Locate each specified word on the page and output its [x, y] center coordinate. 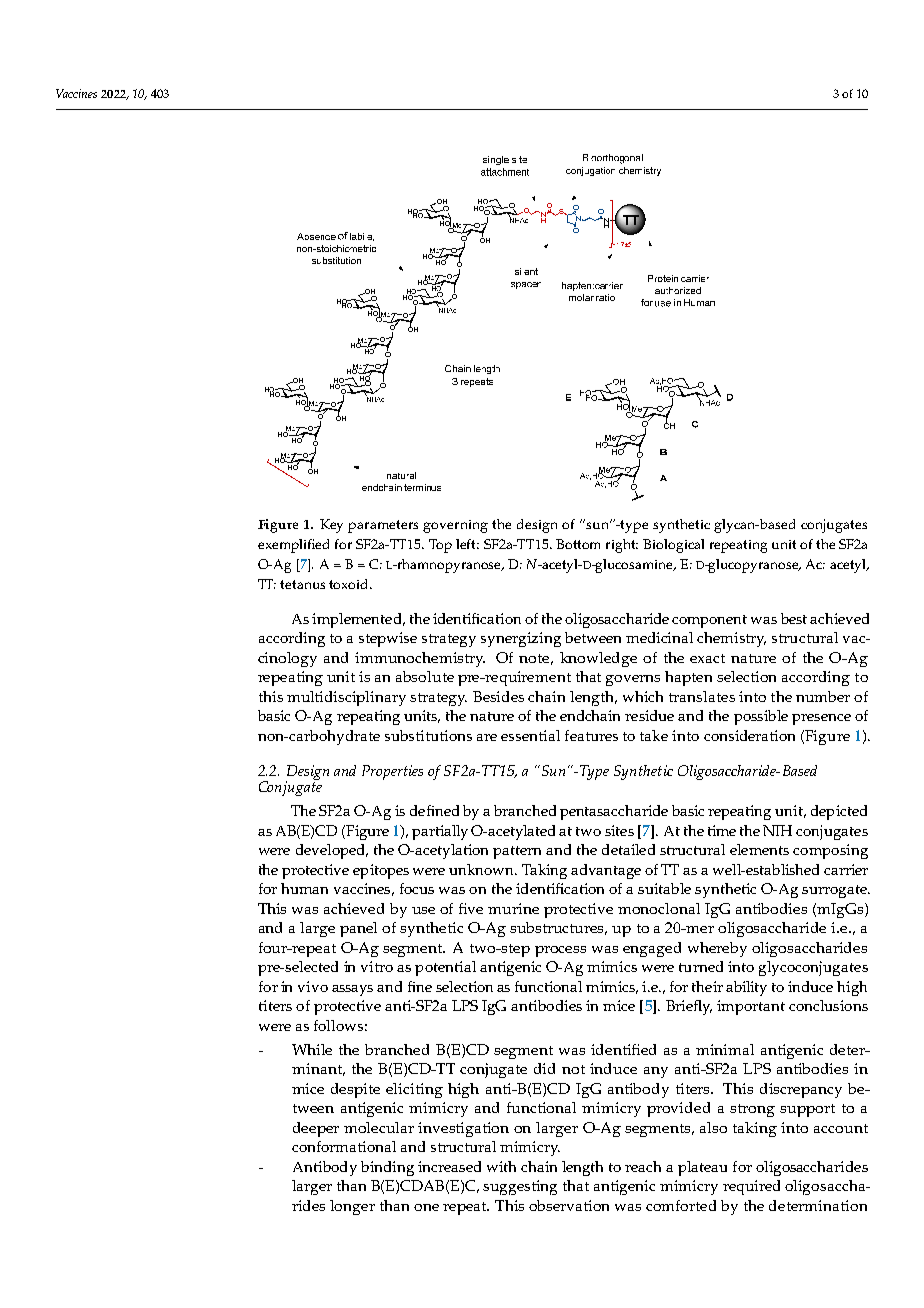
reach [643, 1166]
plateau [702, 1168]
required [751, 1187]
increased [449, 1166]
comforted [681, 1205]
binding [387, 1168]
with [501, 1166]
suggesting [520, 1187]
